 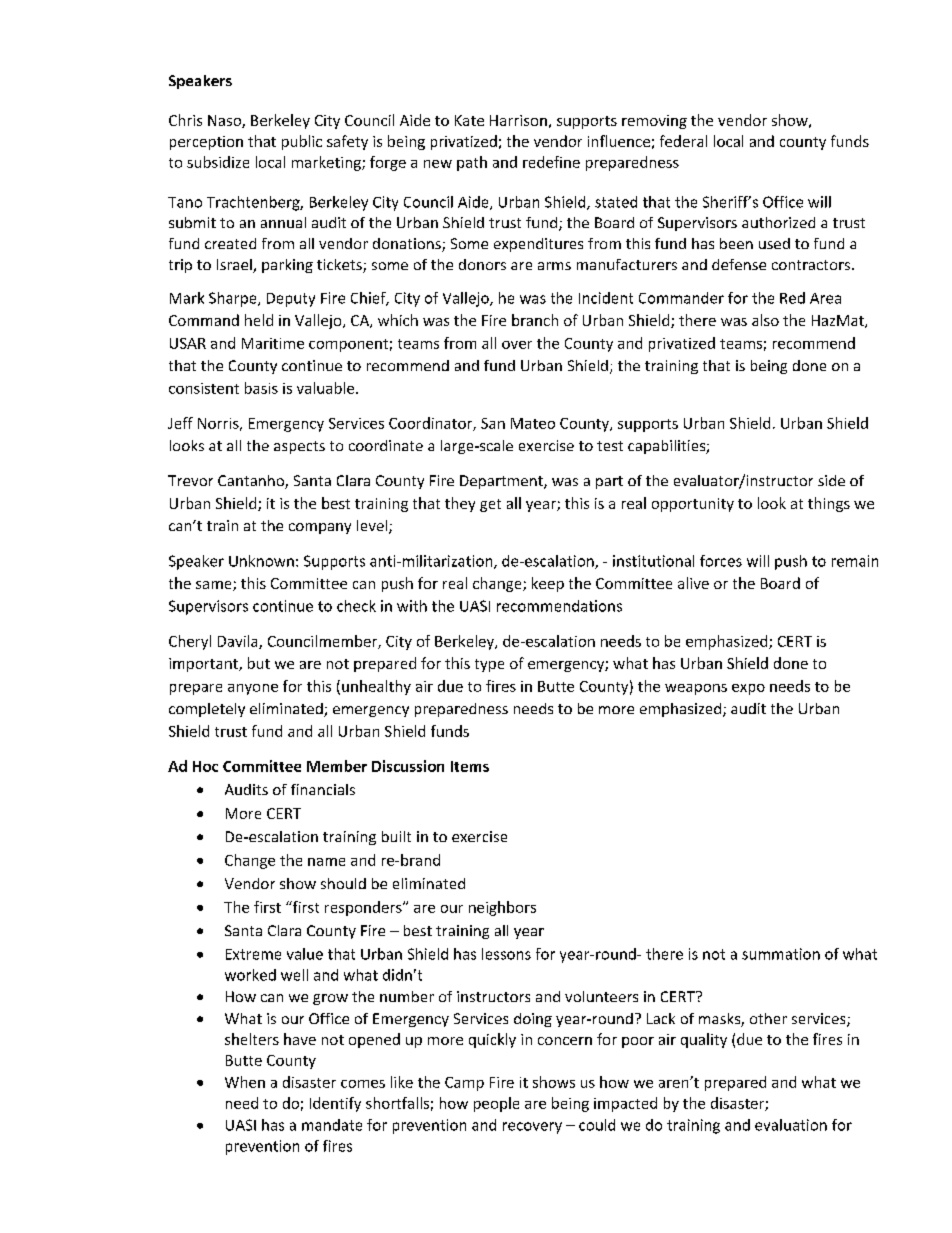 I want to click on expo, so click(x=748, y=689).
